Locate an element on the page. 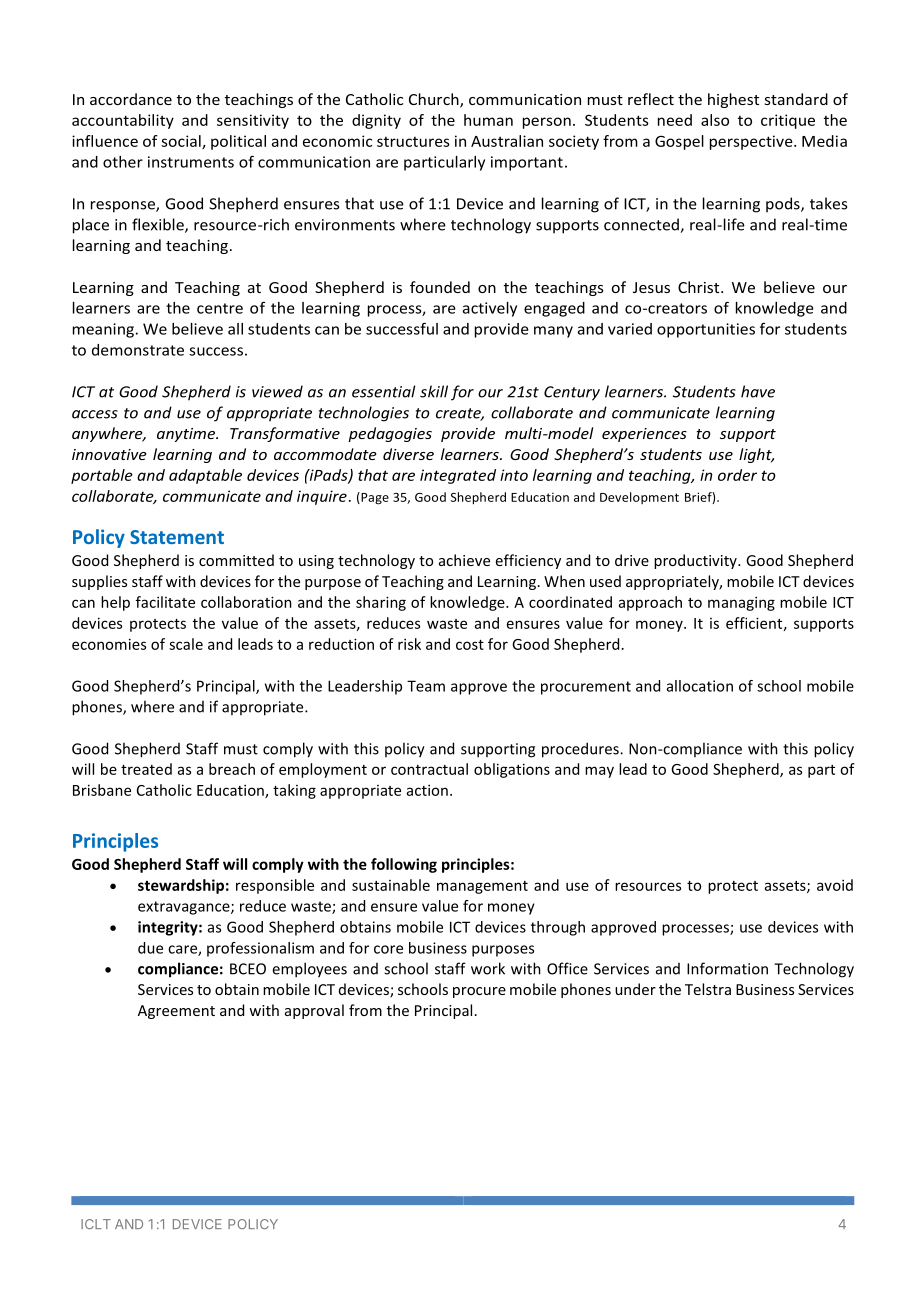  human is located at coordinates (488, 120).
